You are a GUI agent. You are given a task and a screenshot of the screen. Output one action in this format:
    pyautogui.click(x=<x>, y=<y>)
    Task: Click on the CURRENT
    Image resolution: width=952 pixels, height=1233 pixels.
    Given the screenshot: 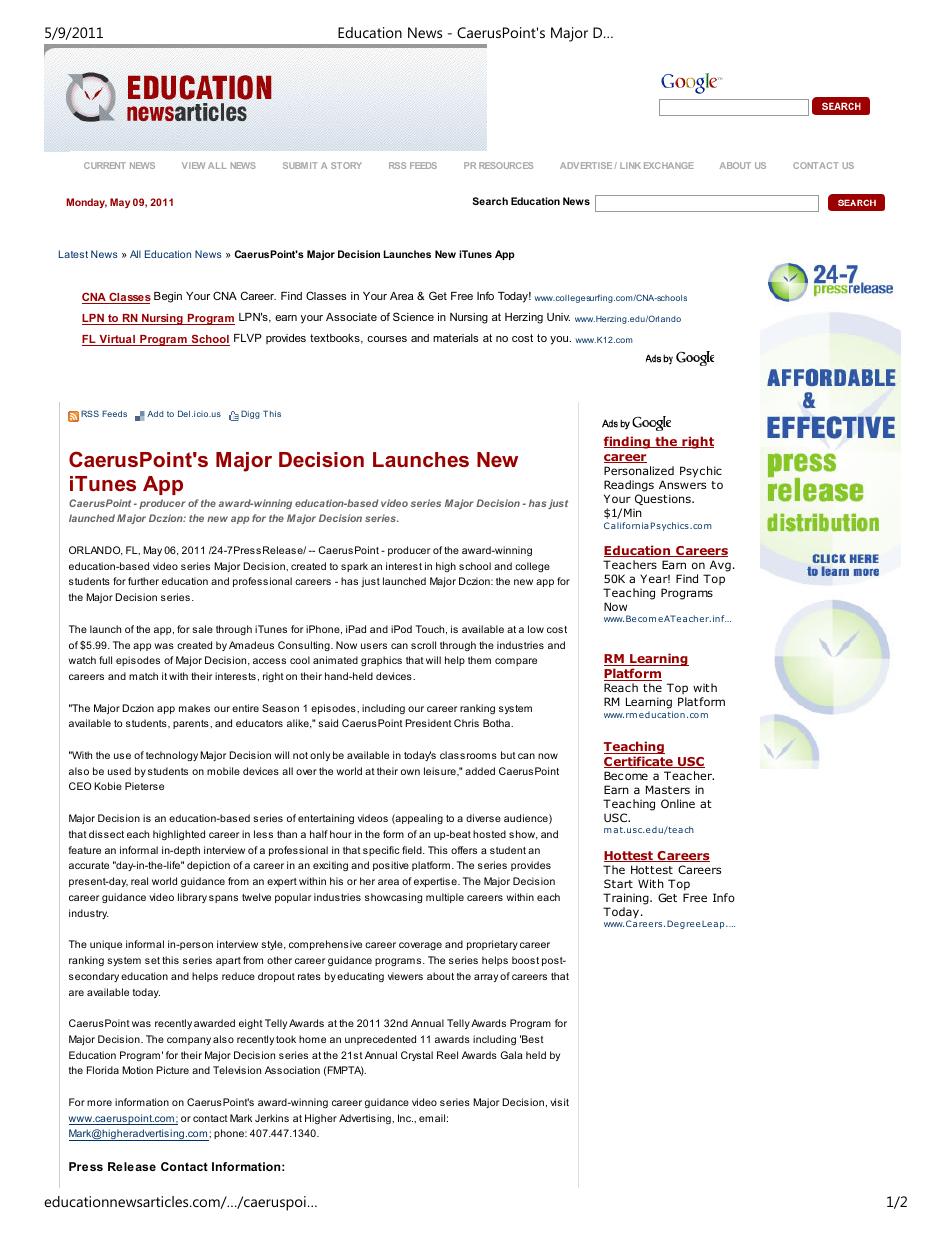 What is the action you would take?
    pyautogui.click(x=105, y=165)
